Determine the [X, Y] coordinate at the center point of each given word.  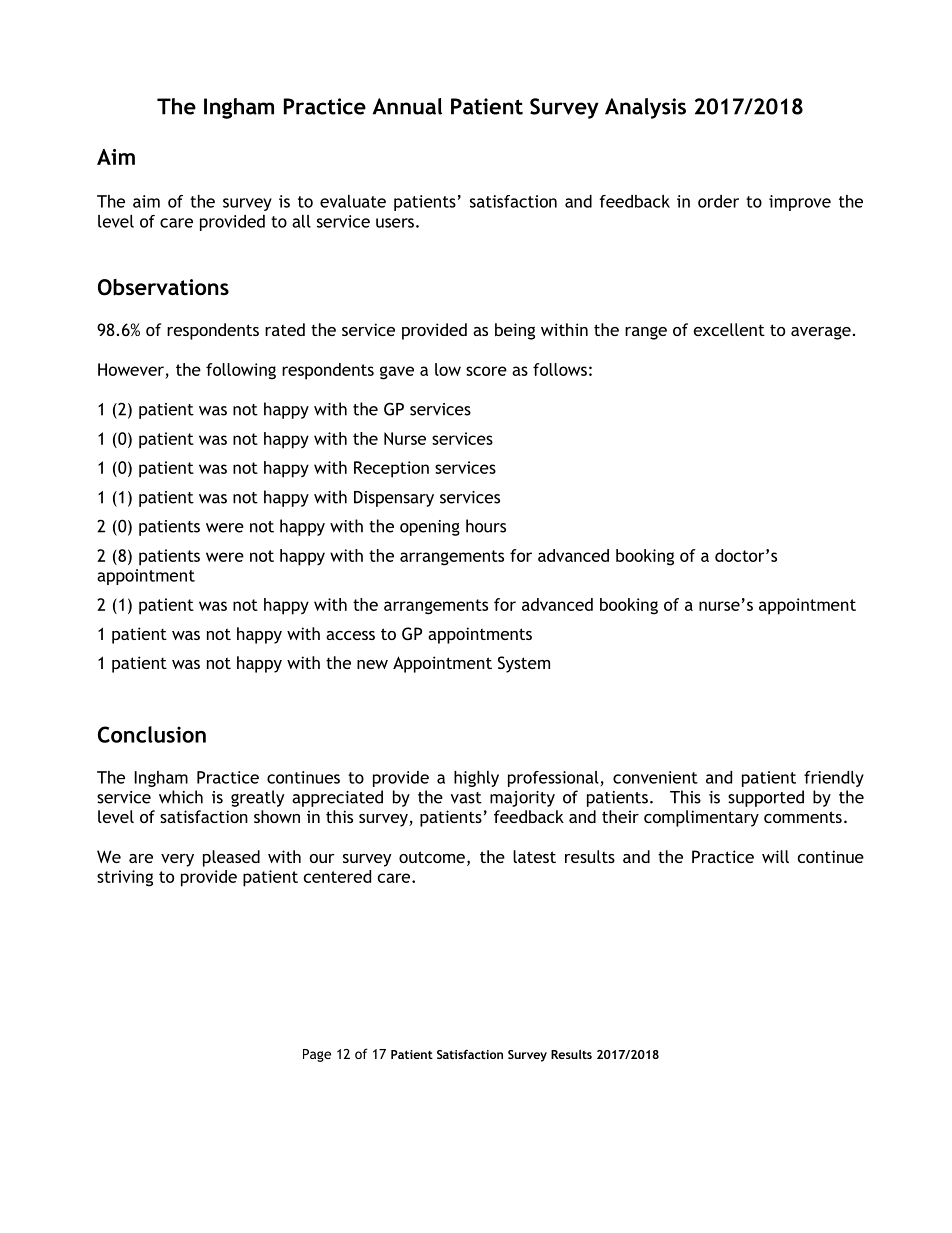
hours [486, 526]
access [350, 635]
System [524, 664]
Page [317, 1055]
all [301, 221]
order [718, 201]
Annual [407, 106]
